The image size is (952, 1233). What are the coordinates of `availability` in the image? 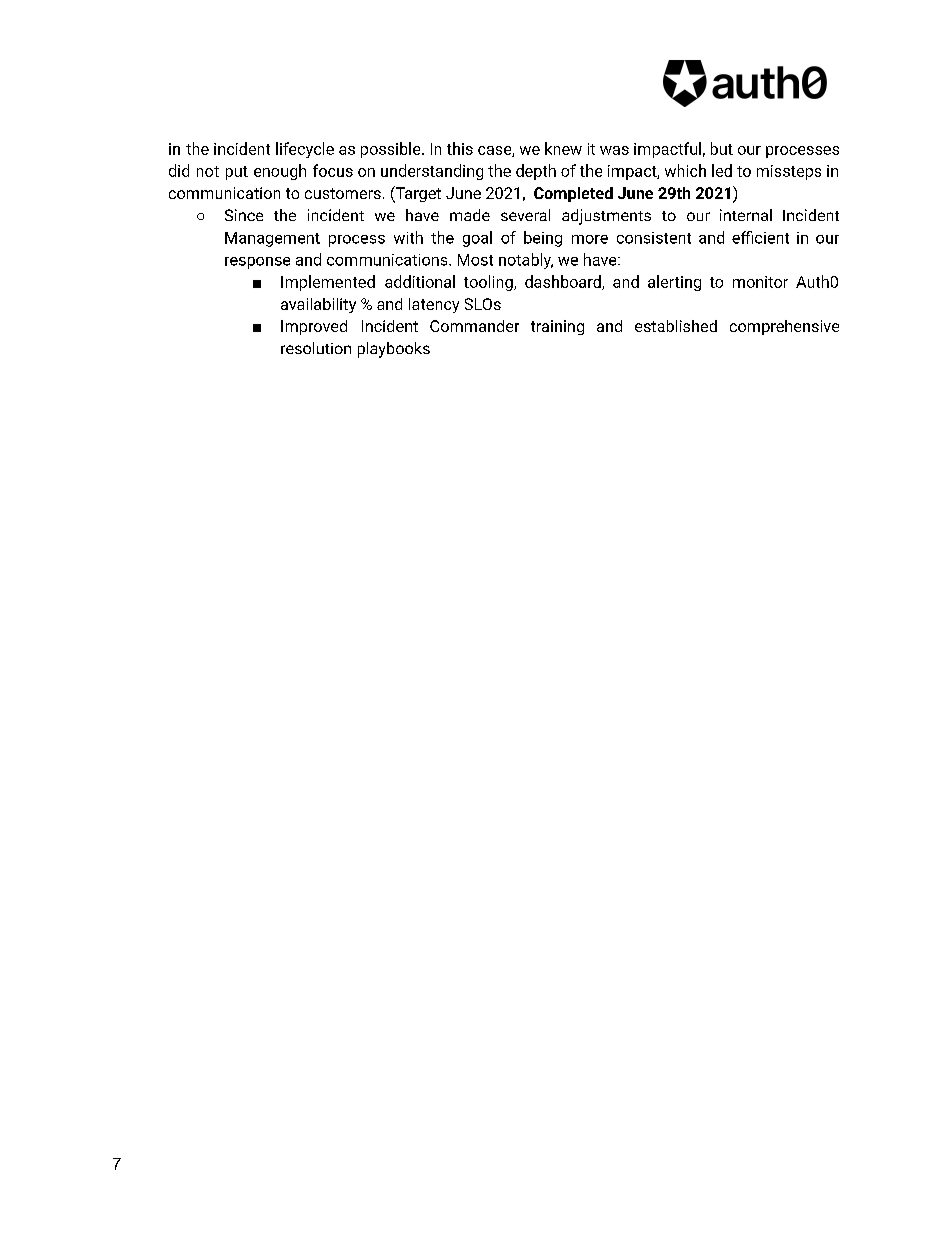 It's located at (318, 305).
